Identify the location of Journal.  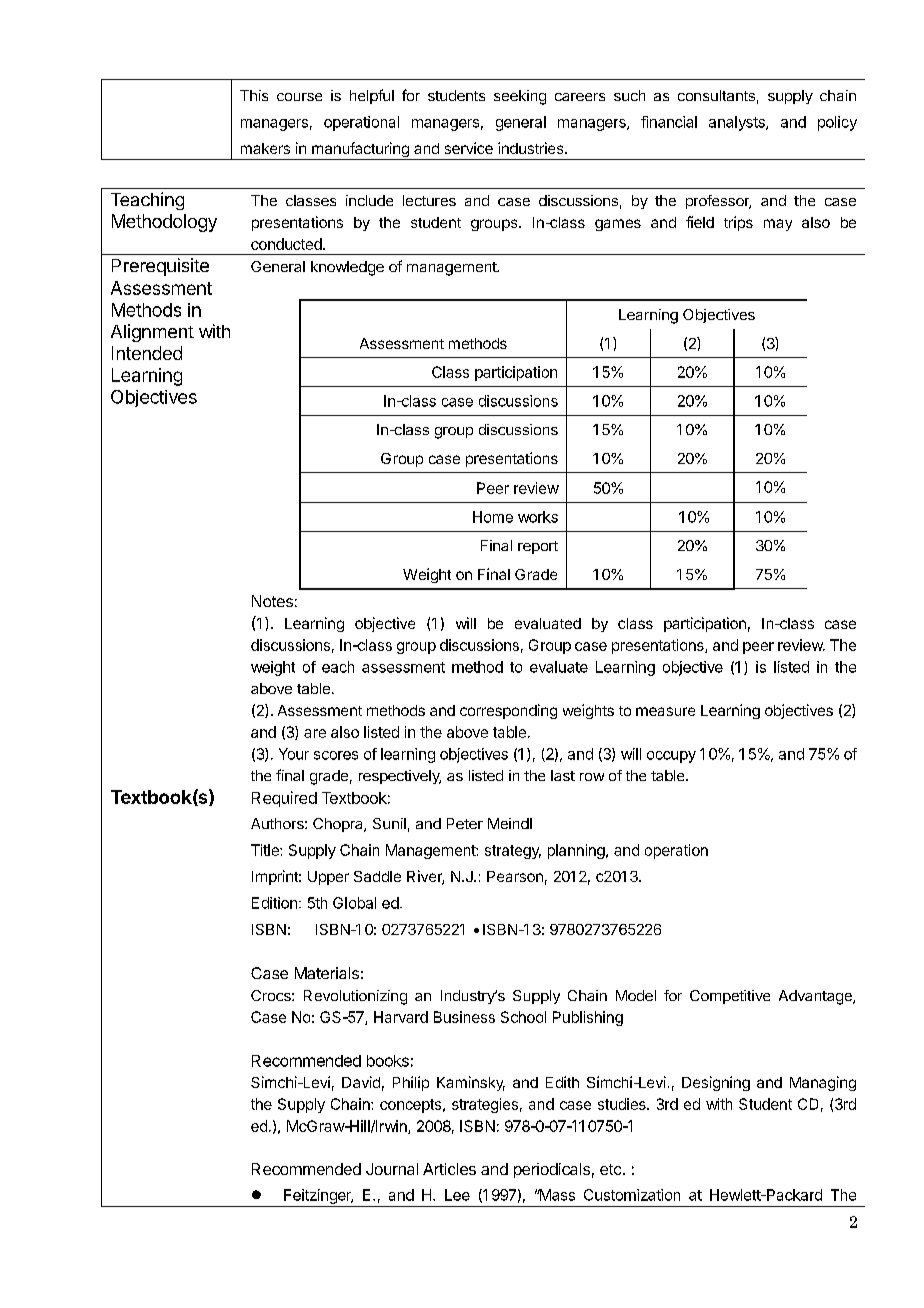
(392, 1169).
